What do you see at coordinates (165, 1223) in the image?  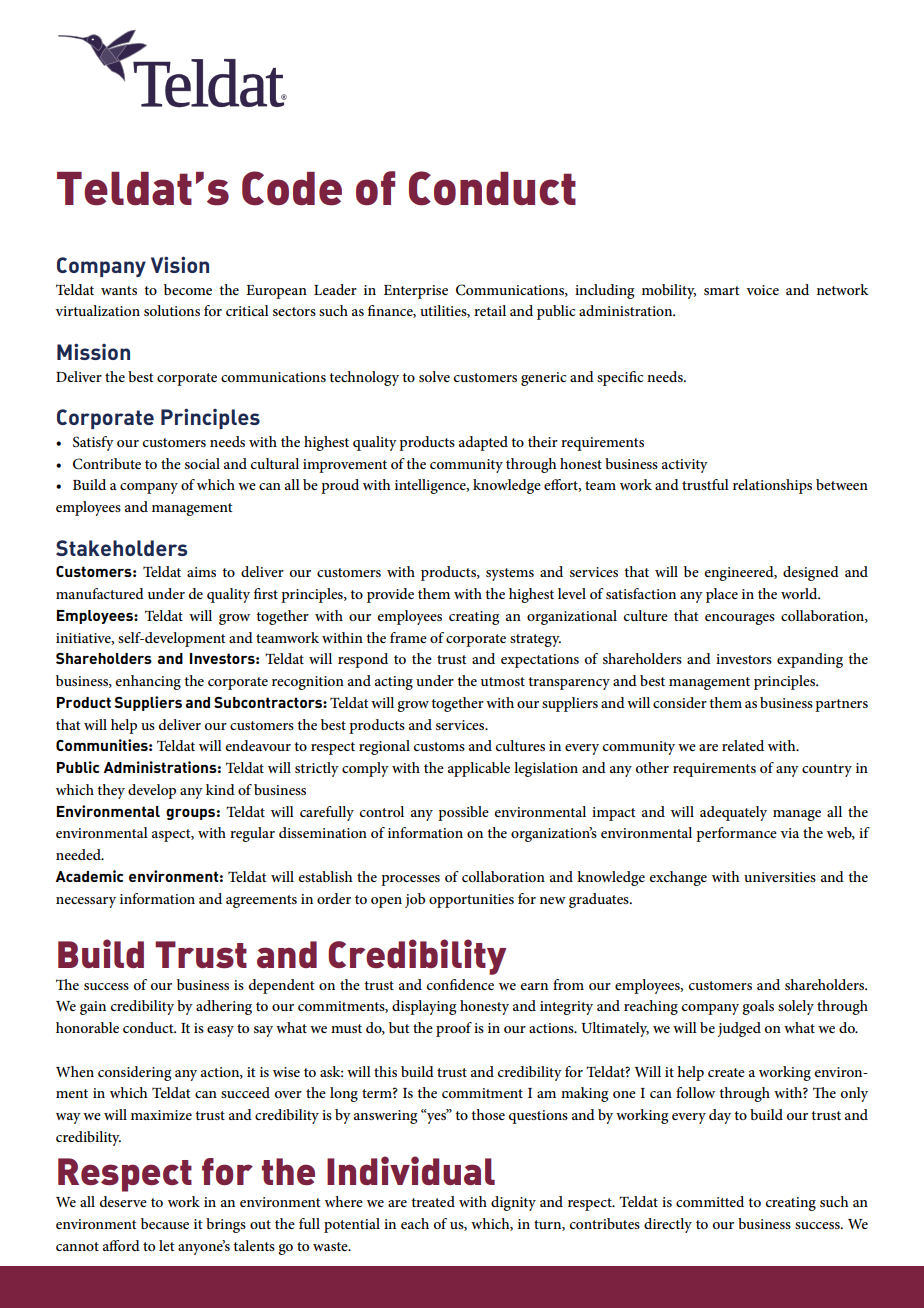 I see `because` at bounding box center [165, 1223].
